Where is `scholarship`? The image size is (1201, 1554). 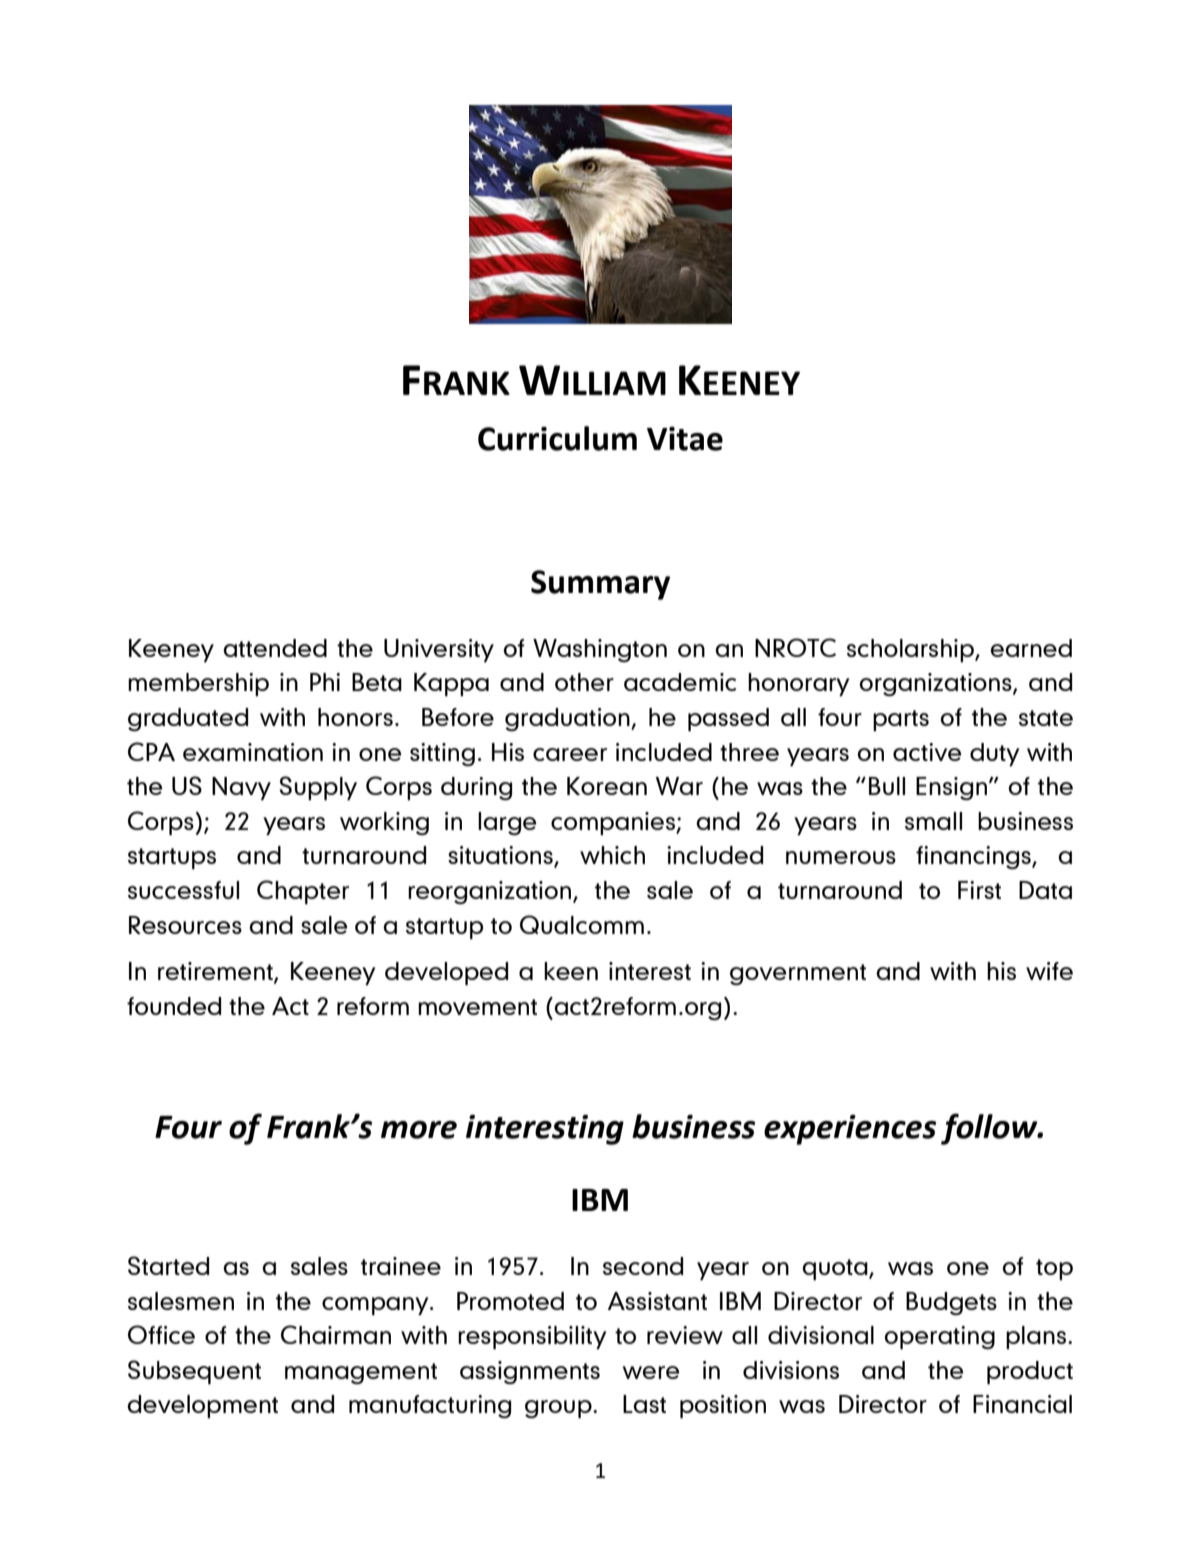 scholarship is located at coordinates (911, 650).
